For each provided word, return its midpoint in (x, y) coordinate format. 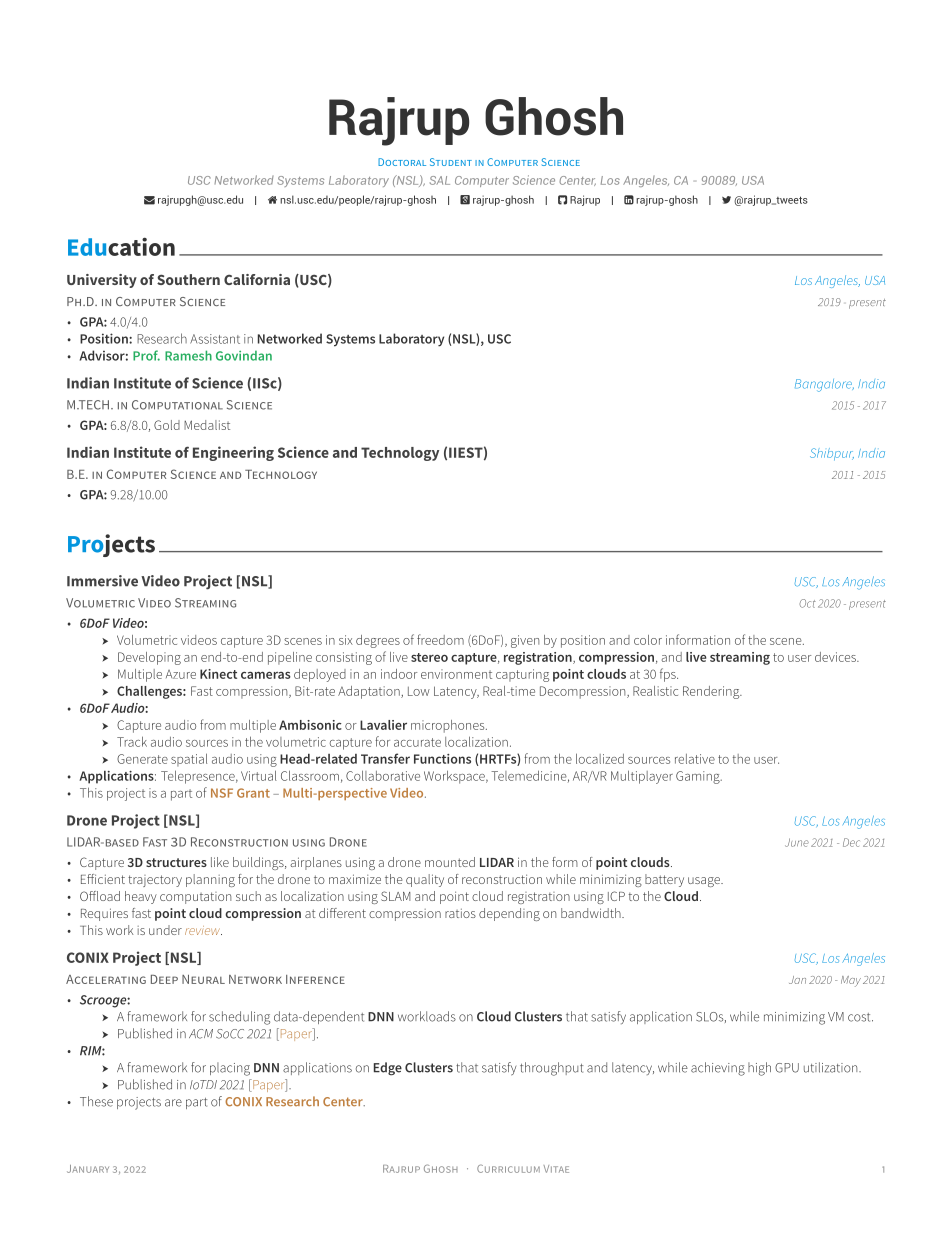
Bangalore (824, 385)
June (797, 842)
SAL (440, 180)
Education (121, 246)
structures (176, 862)
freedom (440, 639)
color (648, 640)
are (173, 1103)
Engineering (233, 453)
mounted (450, 862)
